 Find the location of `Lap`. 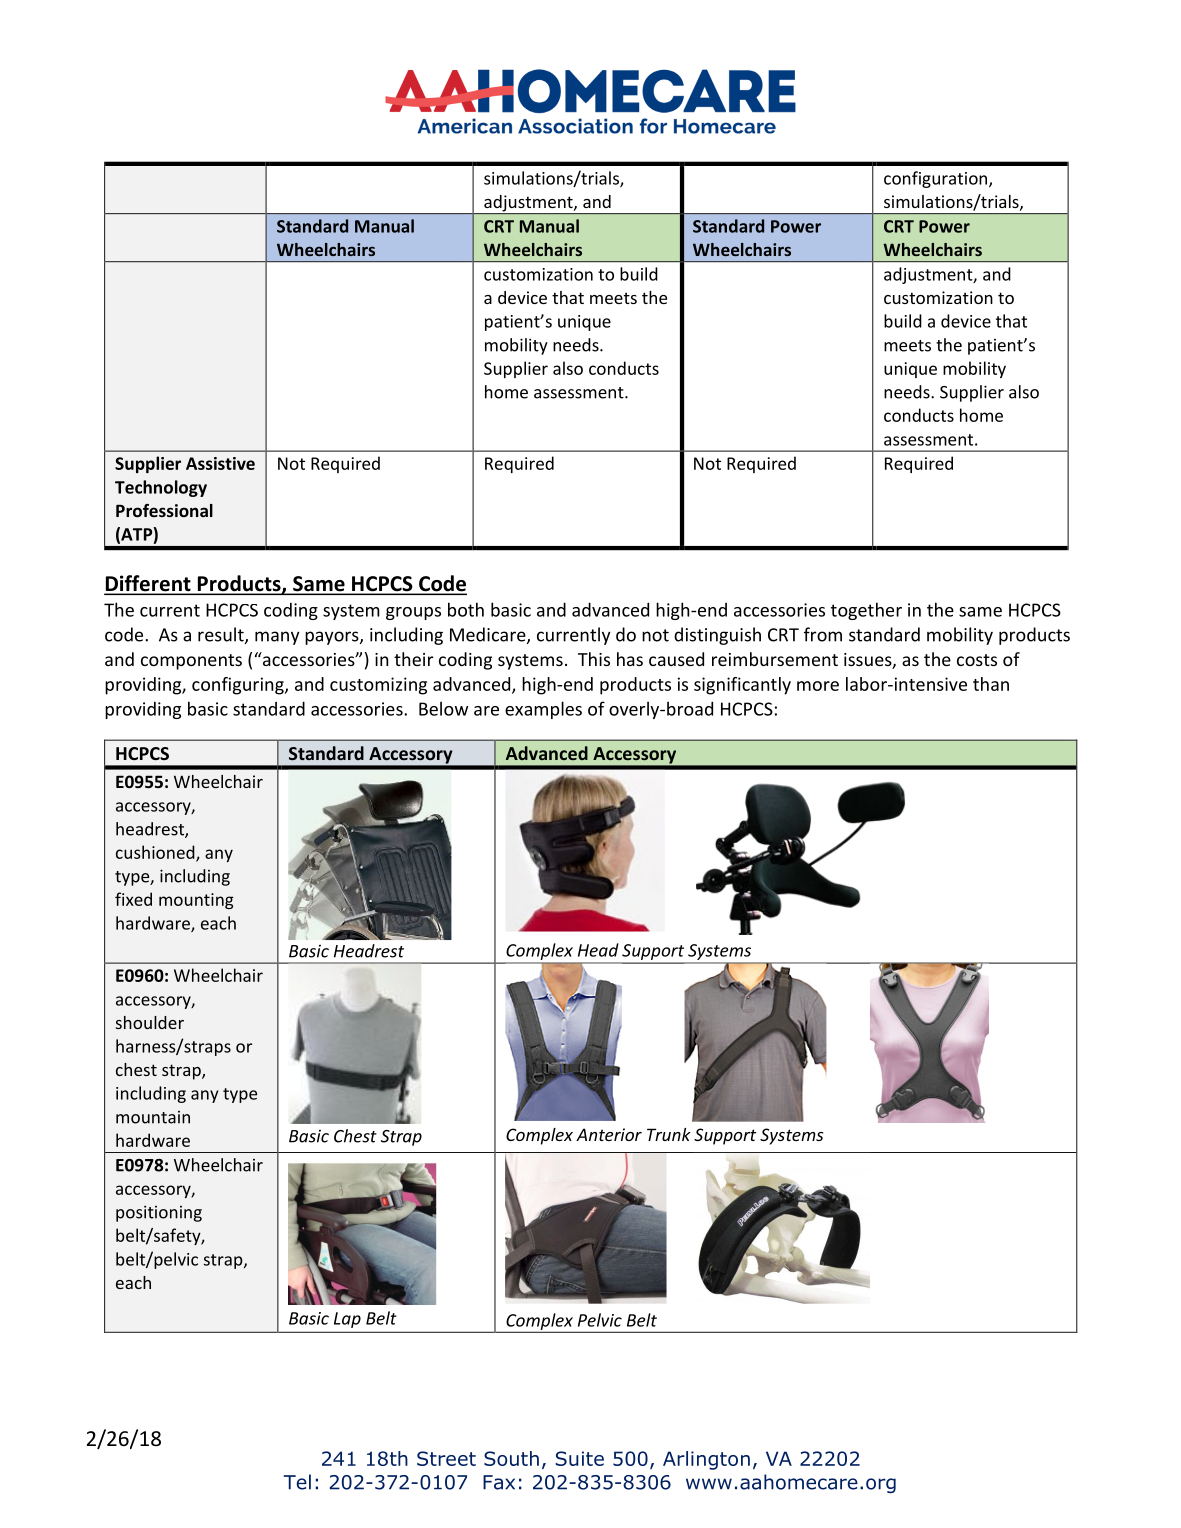

Lap is located at coordinates (347, 1320).
